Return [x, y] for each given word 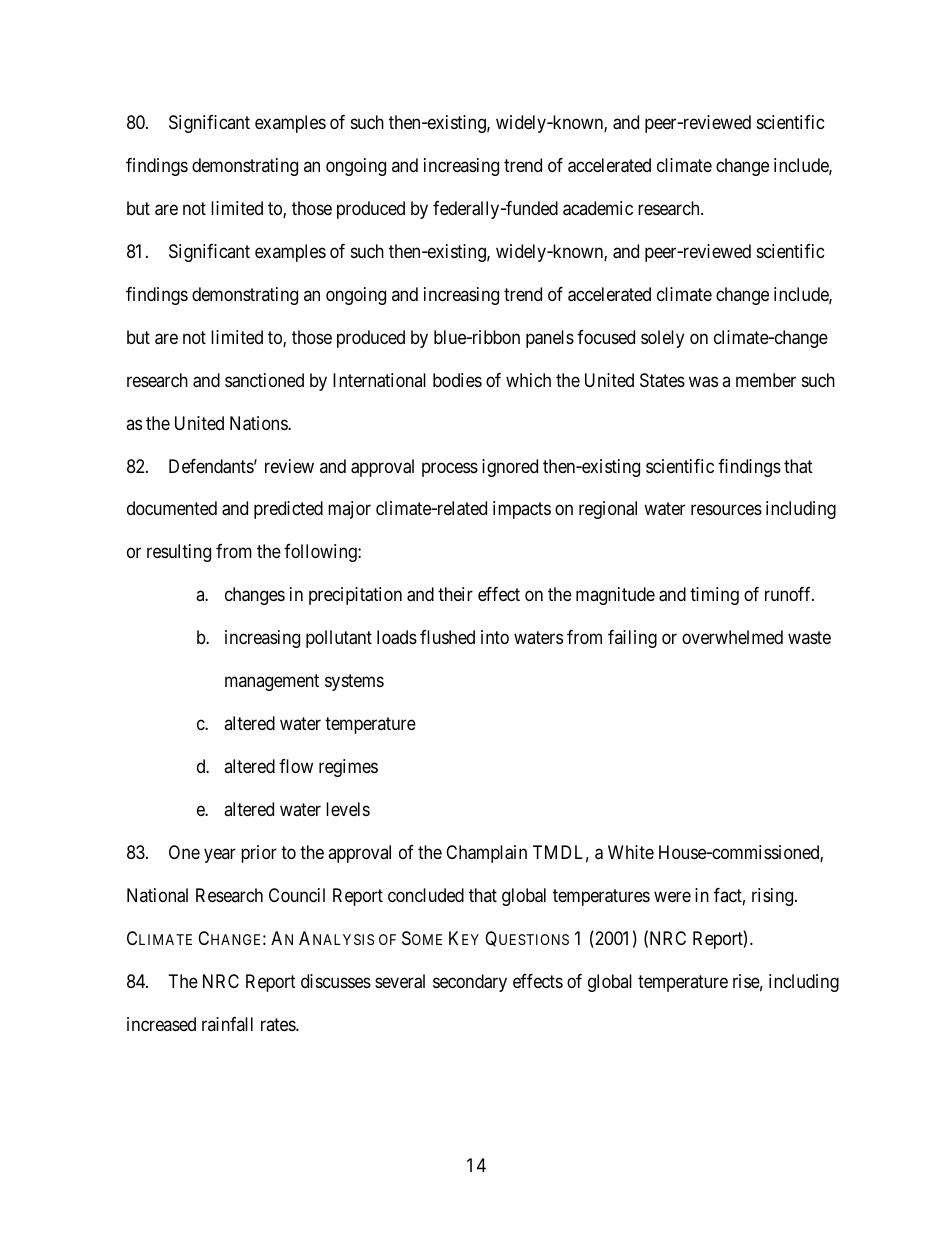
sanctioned [264, 380]
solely [662, 339]
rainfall [227, 1024]
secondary [470, 983]
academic [598, 208]
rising [774, 897]
